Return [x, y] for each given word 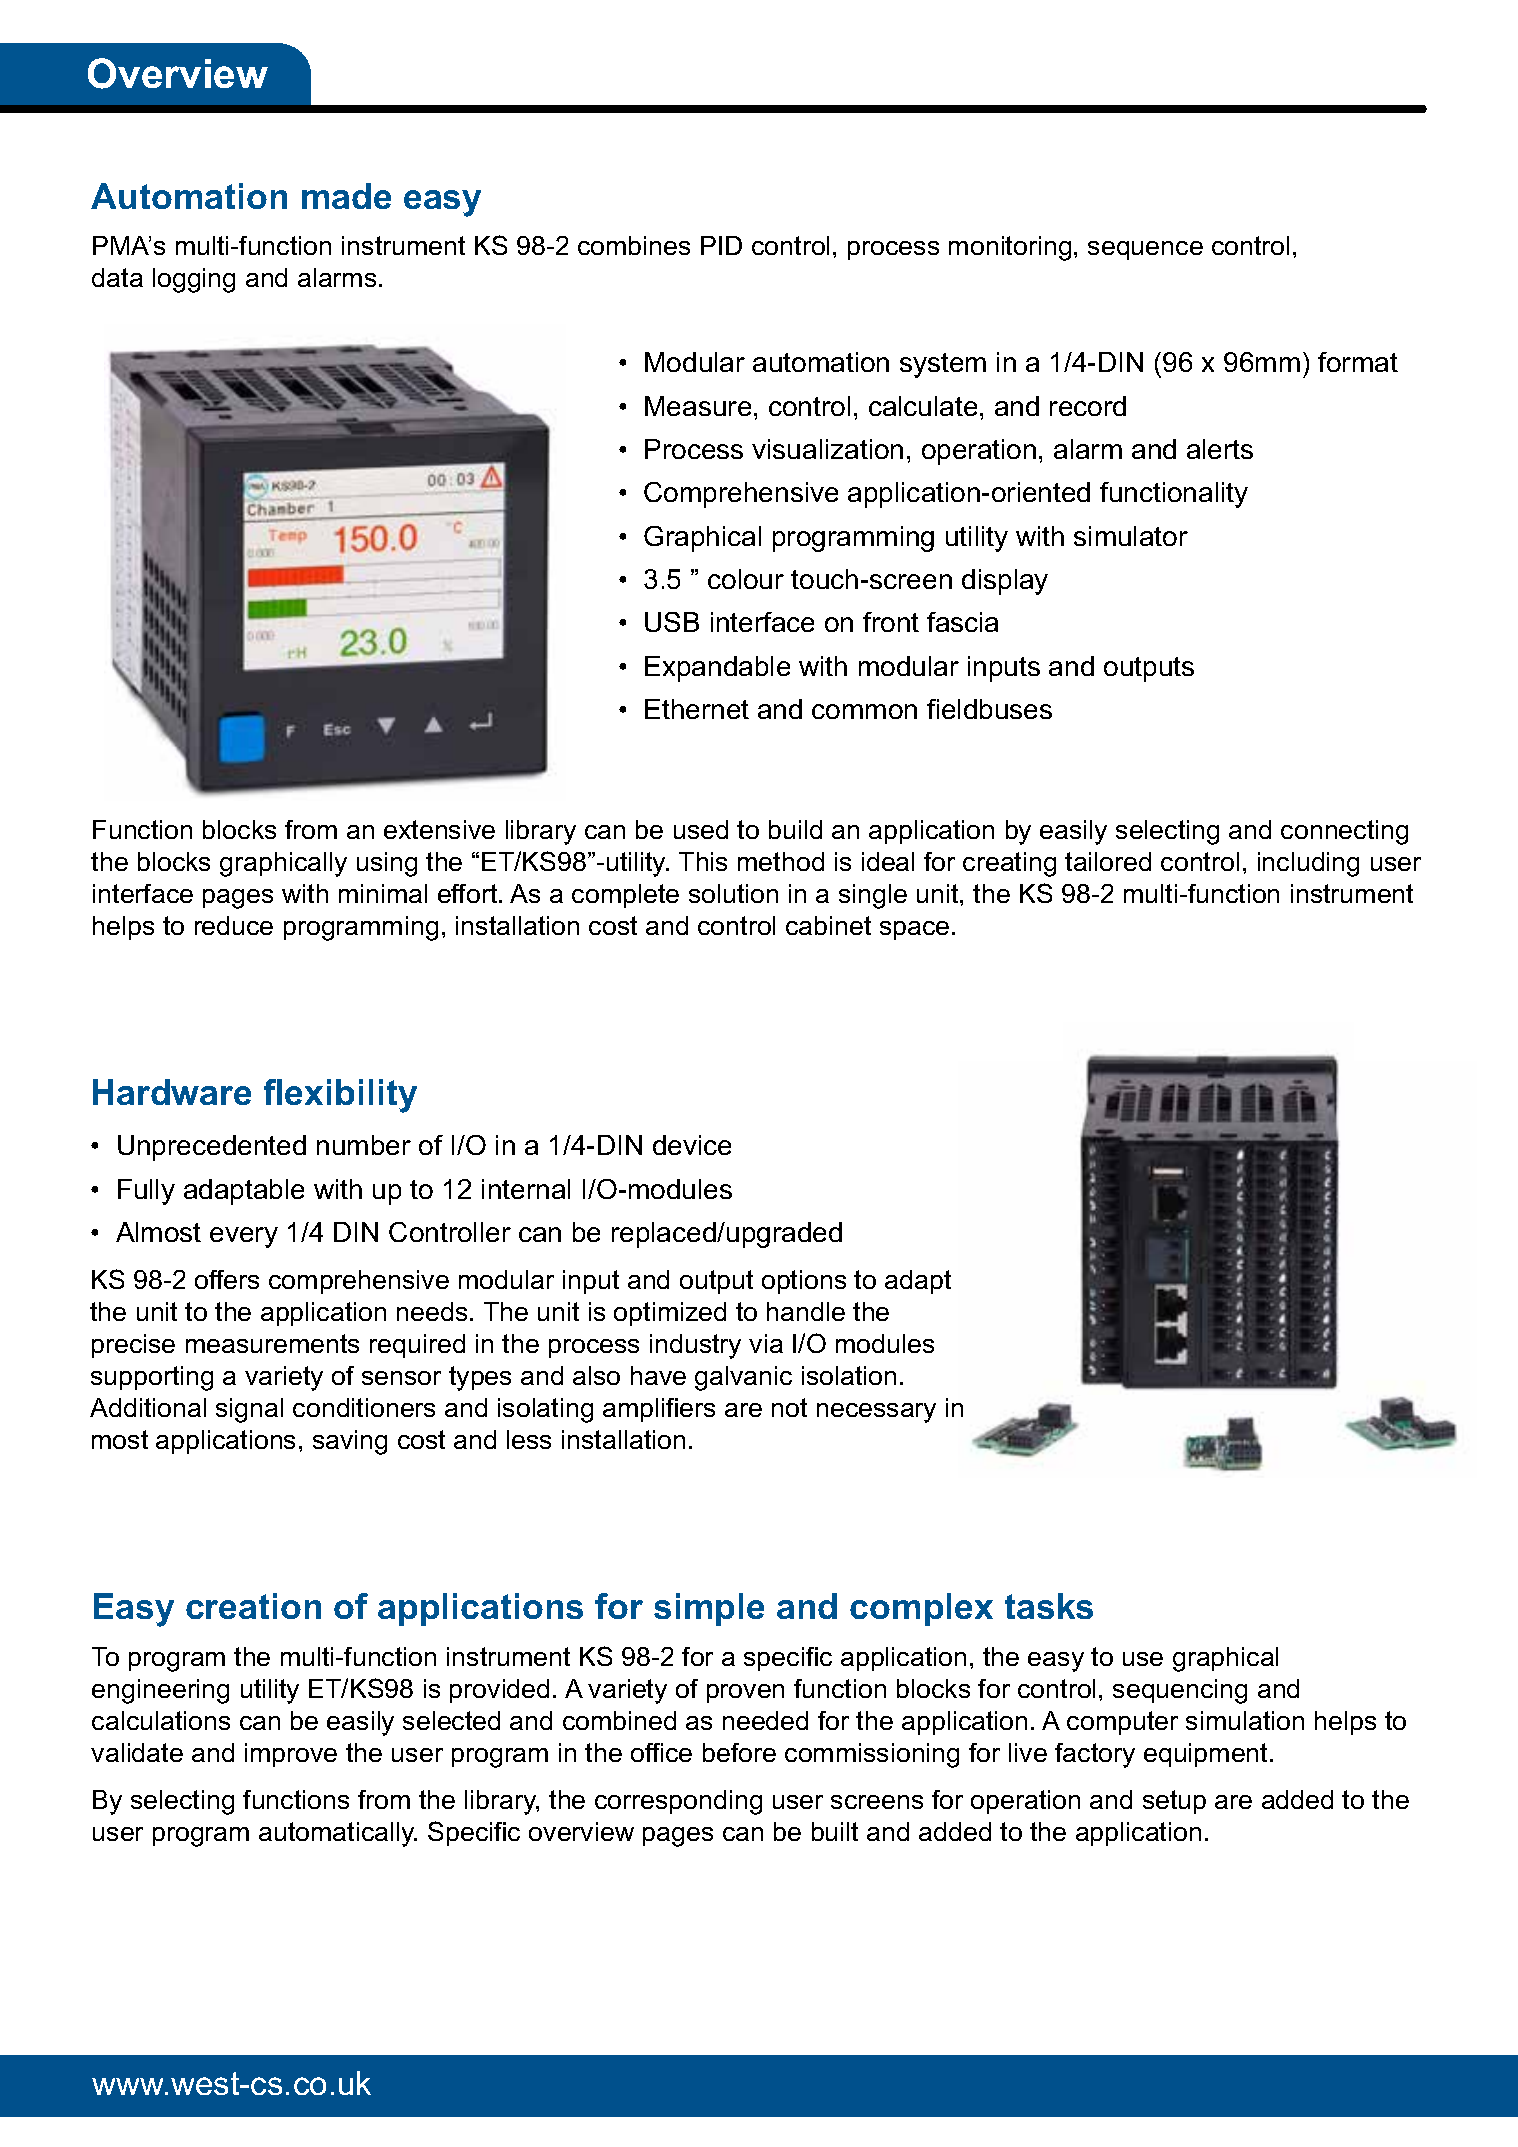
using [387, 864]
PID [721, 245]
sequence [1145, 250]
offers [227, 1279]
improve [291, 1755]
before [739, 1752]
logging [194, 280]
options [804, 1282]
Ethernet [697, 709]
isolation [849, 1375]
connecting [1344, 832]
